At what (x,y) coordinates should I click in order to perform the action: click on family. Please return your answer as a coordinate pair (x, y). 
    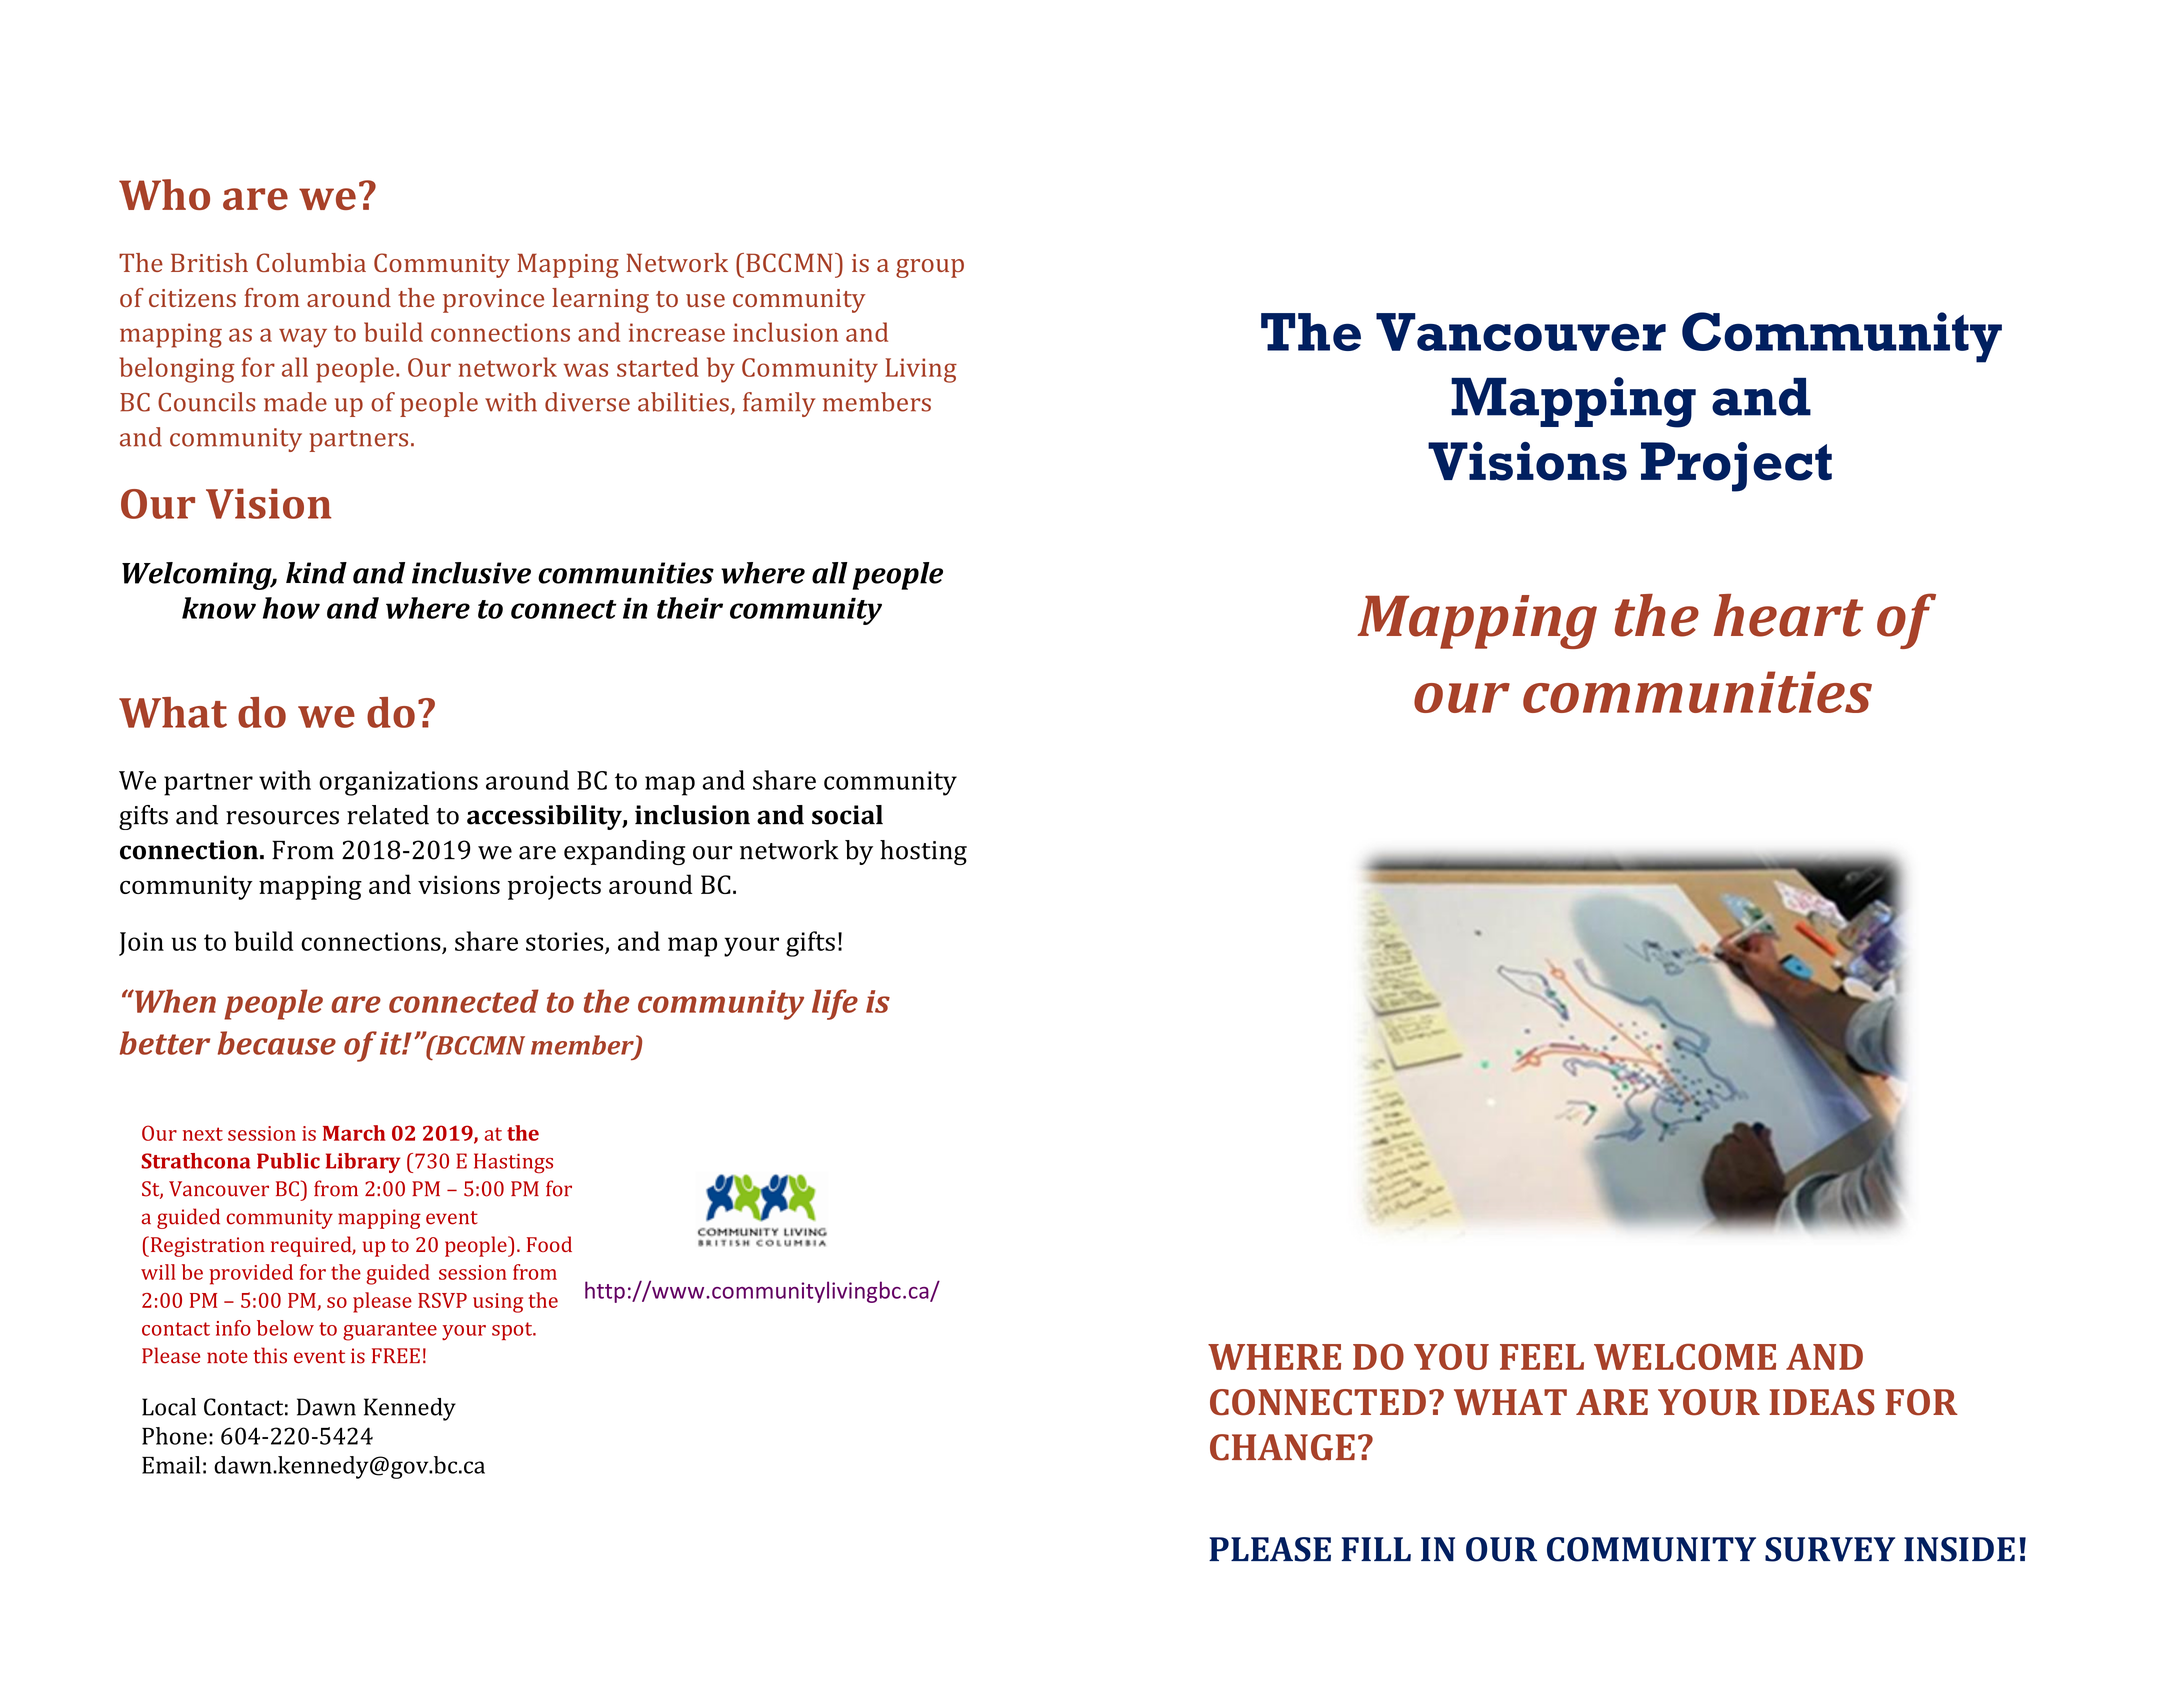
    Looking at the image, I should click on (779, 404).
